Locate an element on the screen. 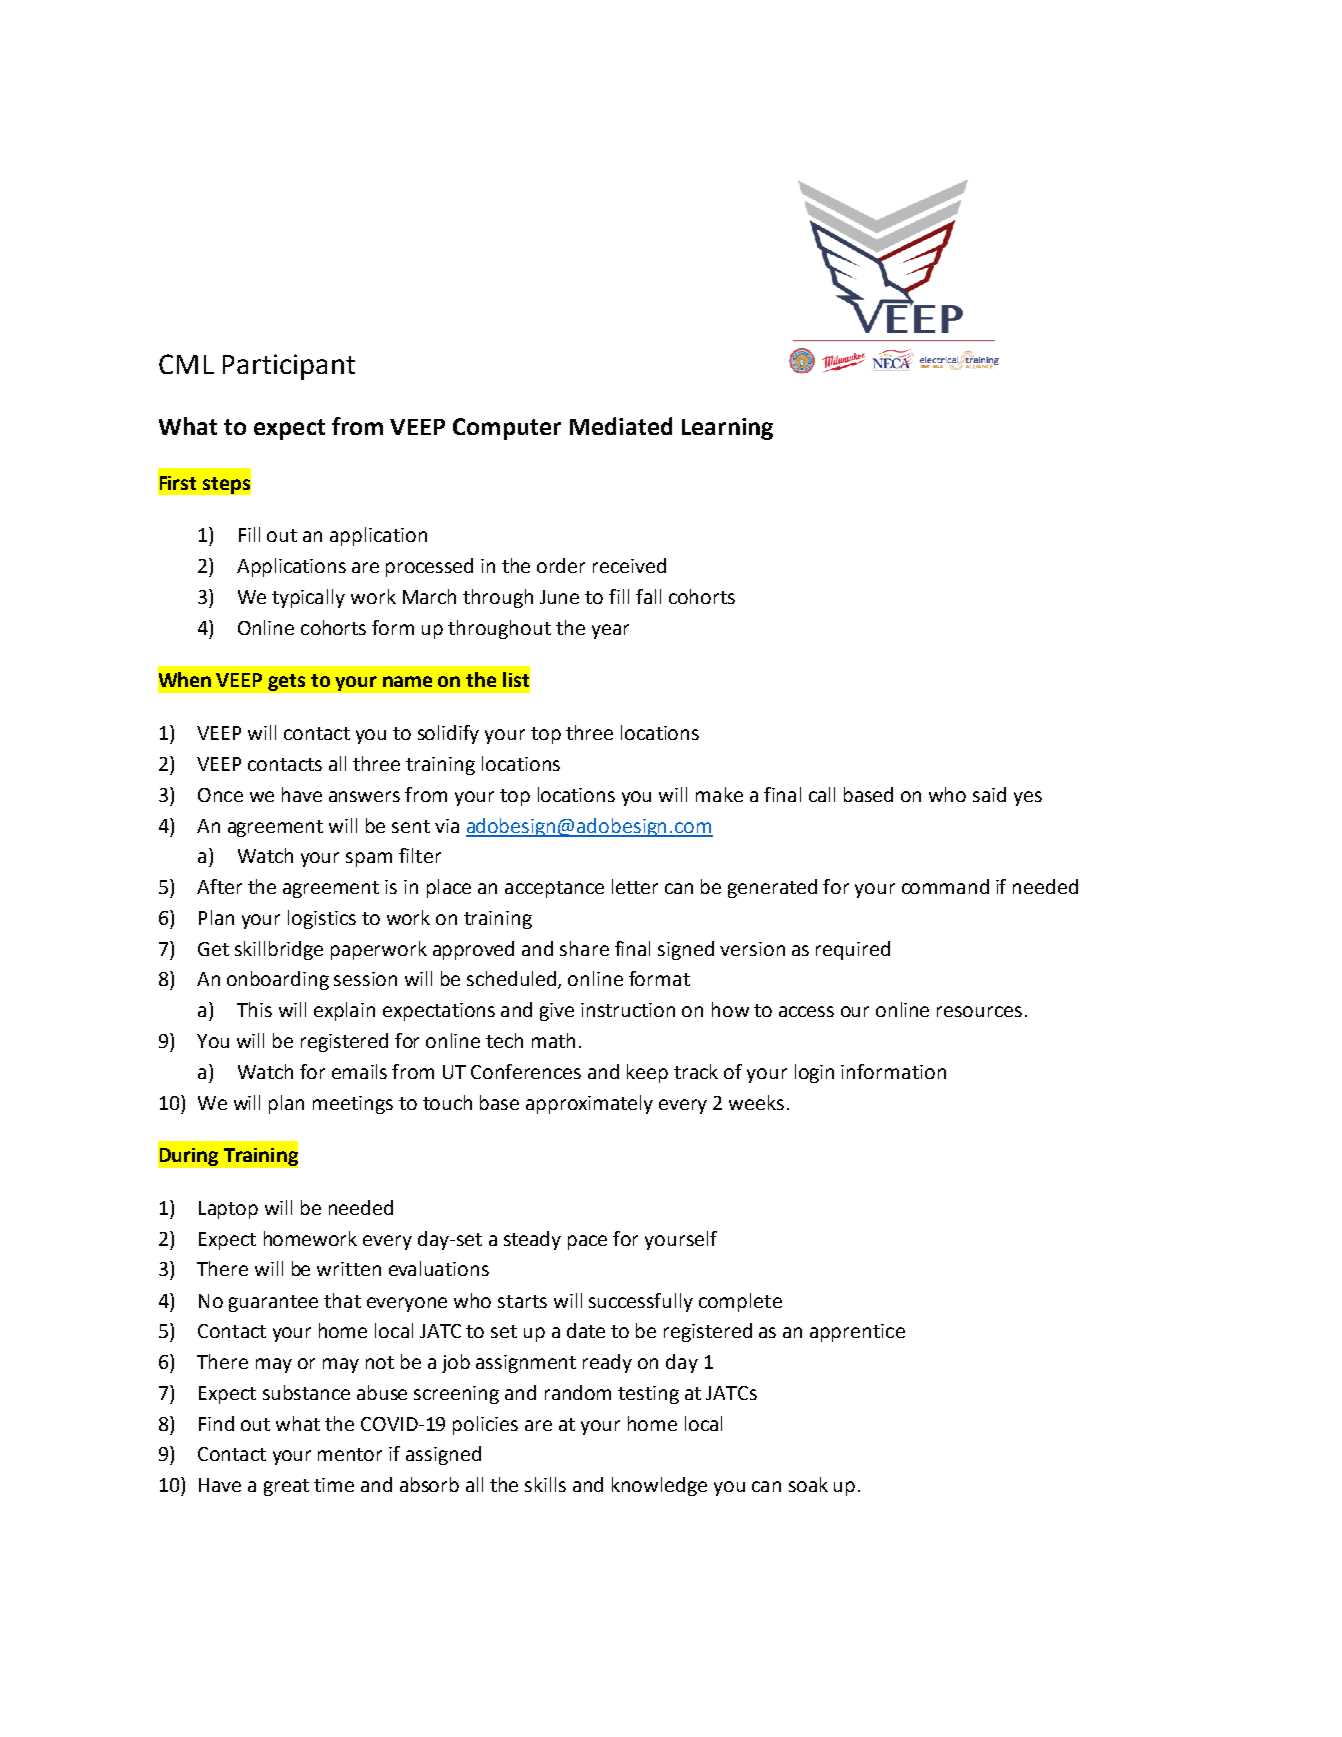  Learning is located at coordinates (727, 429).
